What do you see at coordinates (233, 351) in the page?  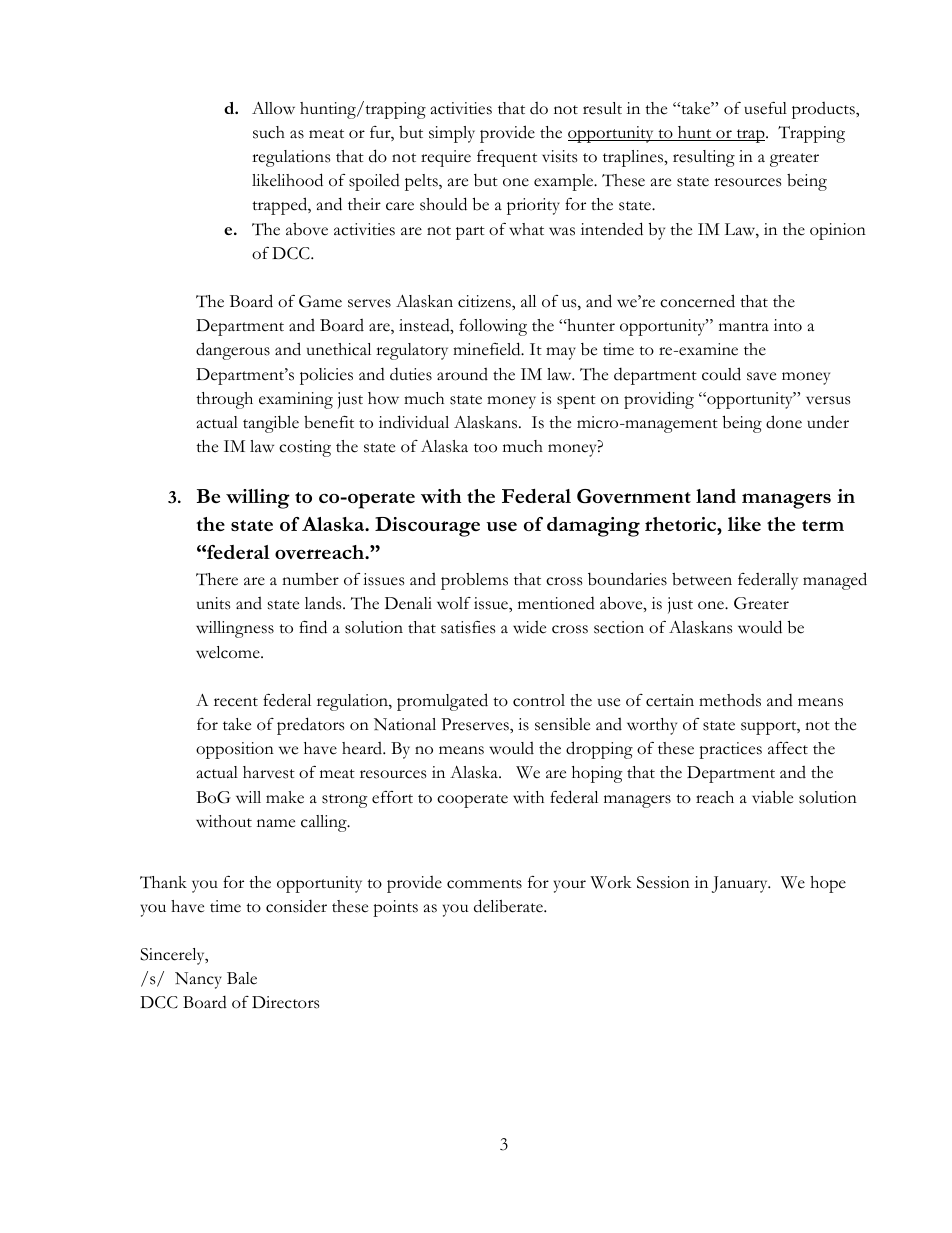 I see `dangerous` at bounding box center [233, 351].
